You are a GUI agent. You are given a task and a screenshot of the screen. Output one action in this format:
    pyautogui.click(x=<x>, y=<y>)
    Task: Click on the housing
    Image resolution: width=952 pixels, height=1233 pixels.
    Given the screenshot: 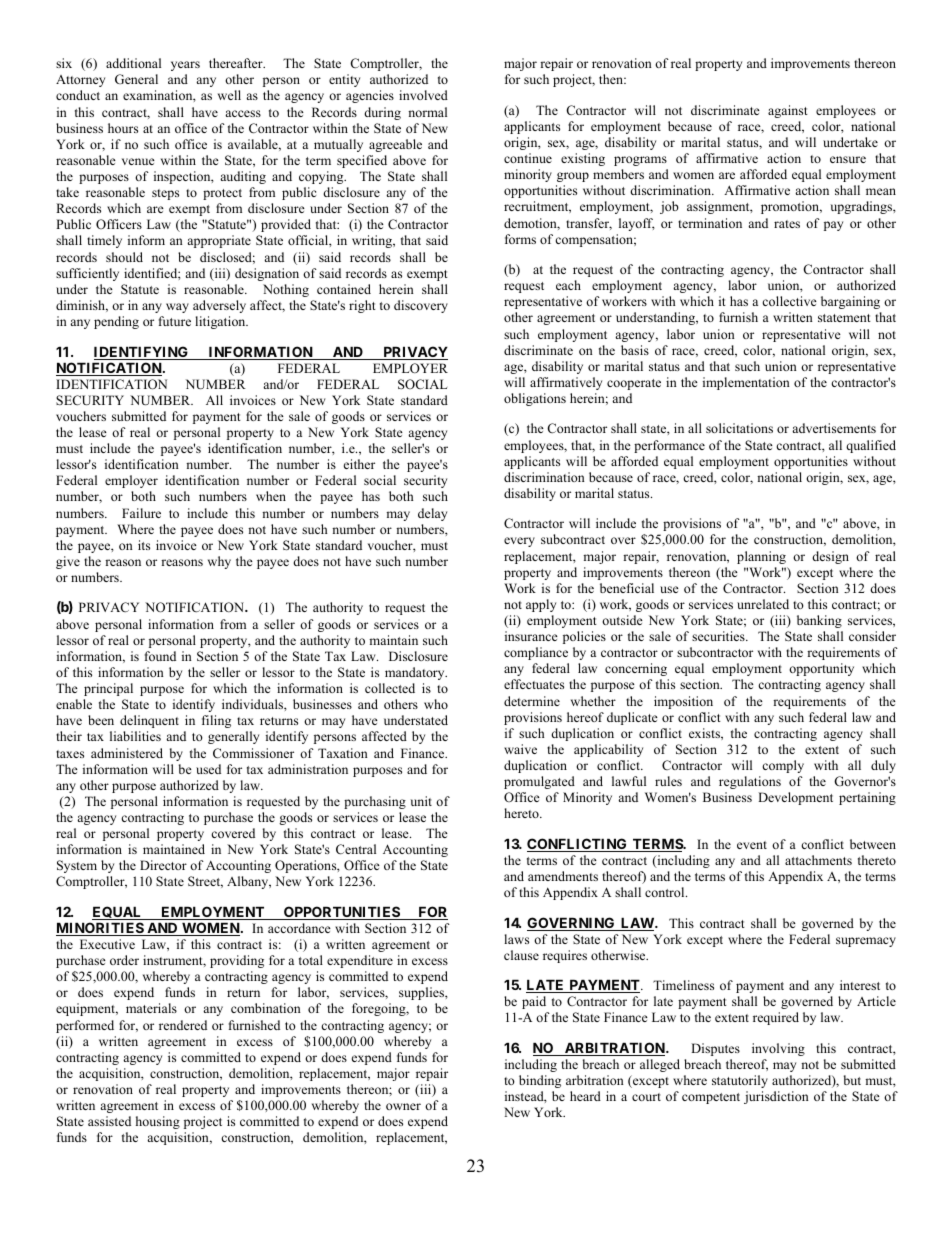 What is the action you would take?
    pyautogui.click(x=158, y=1122)
